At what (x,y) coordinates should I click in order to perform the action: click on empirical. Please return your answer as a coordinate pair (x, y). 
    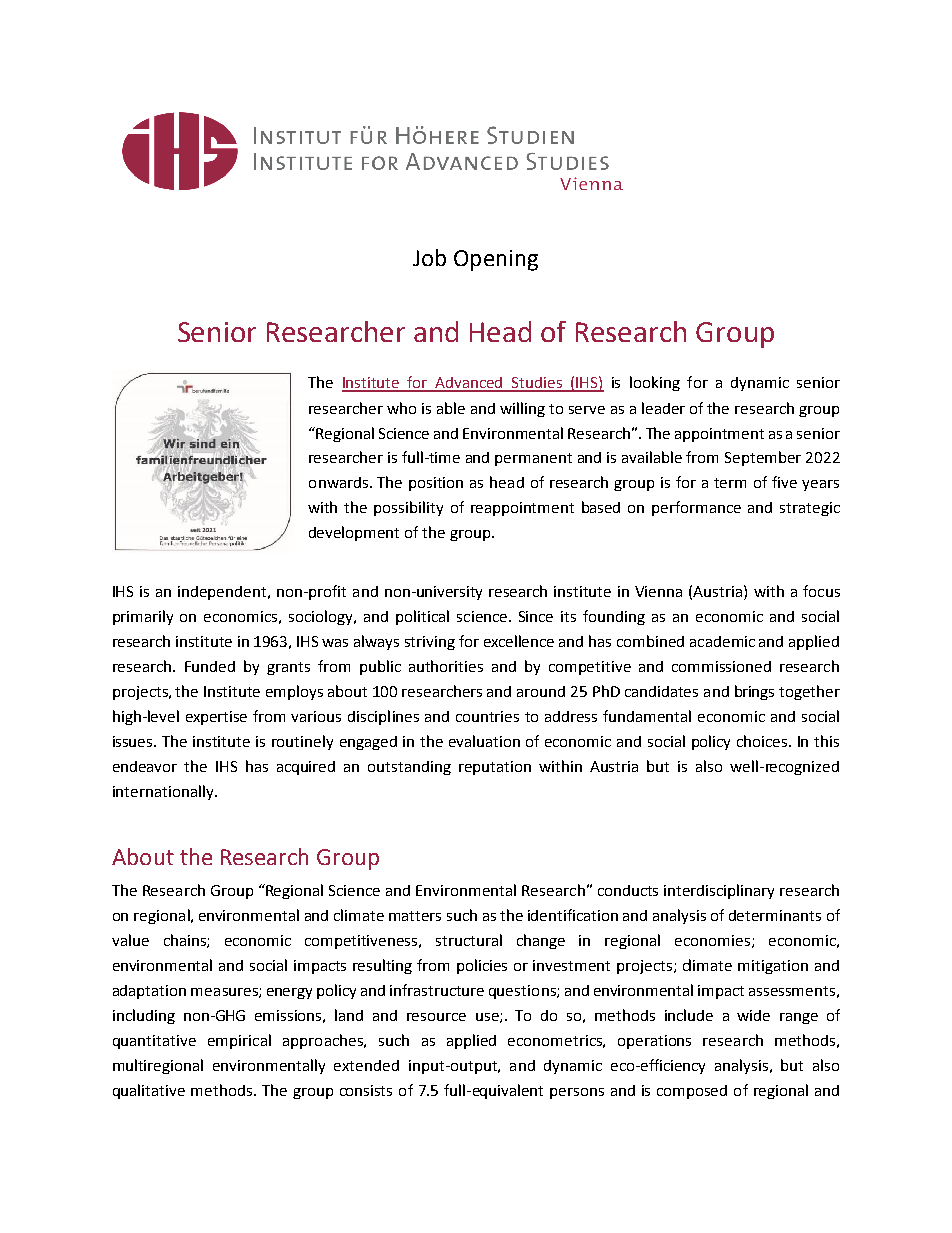
    Looking at the image, I should click on (239, 1041).
